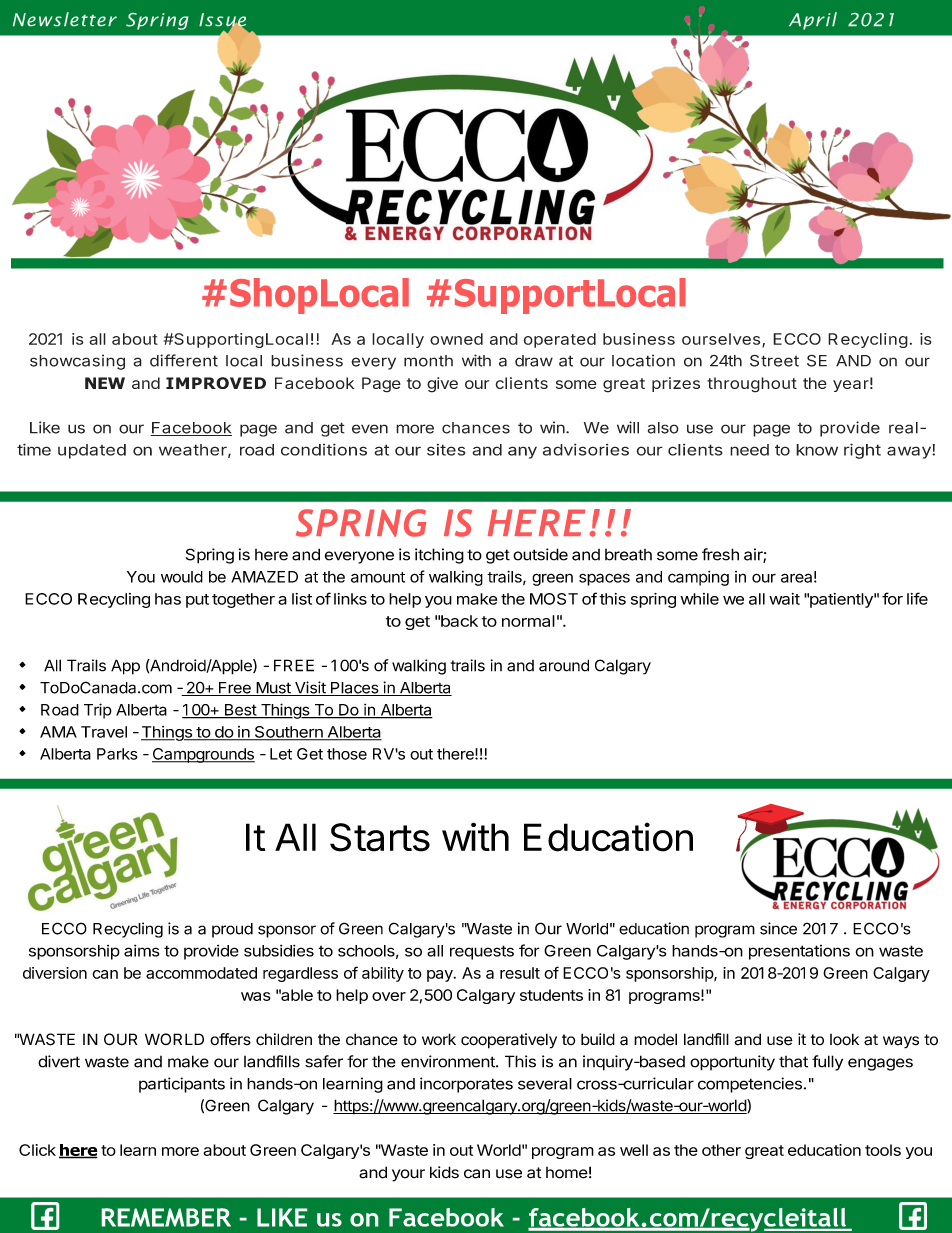 This page has width=952, height=1233. I want to click on Issue, so click(222, 21).
